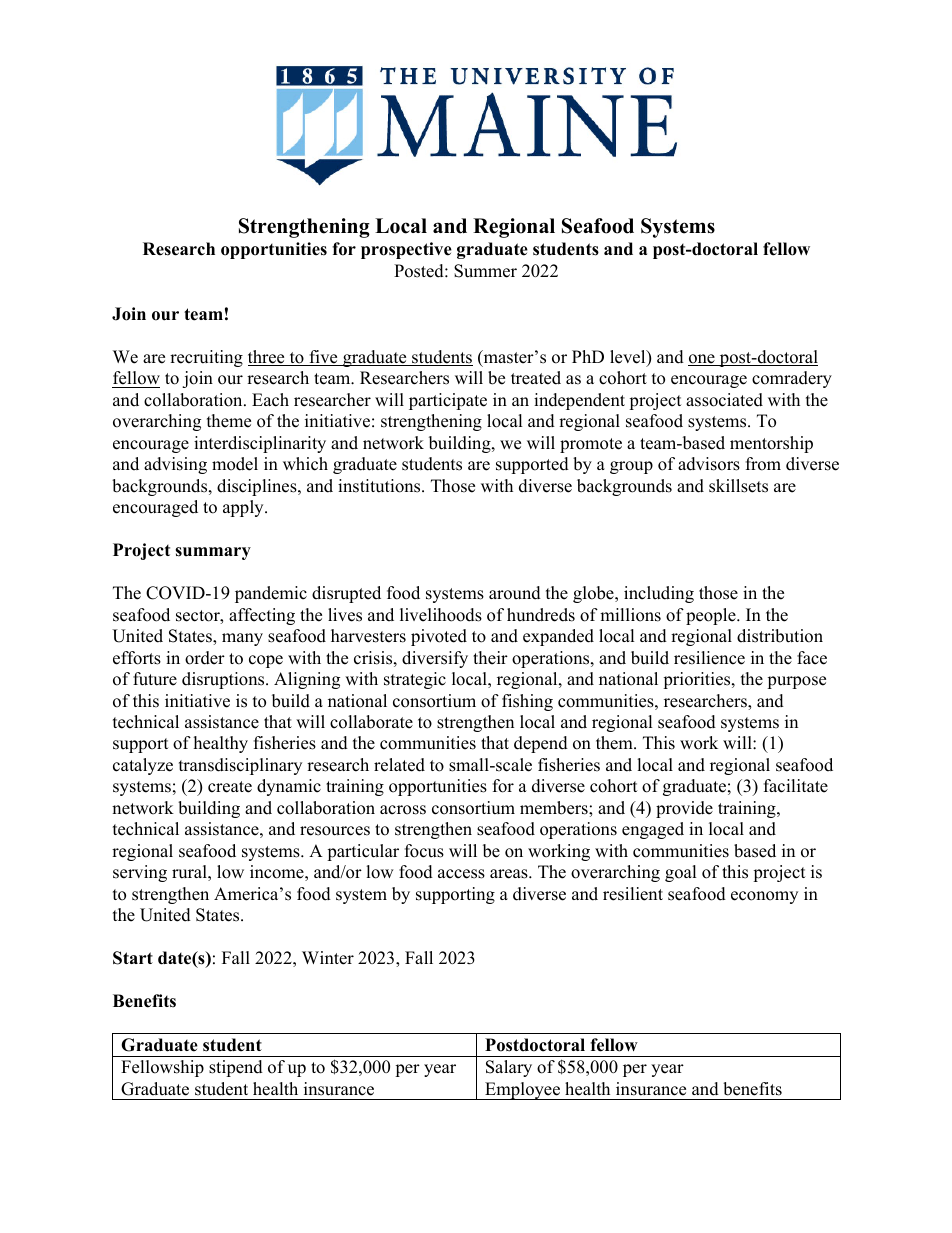 The height and width of the document is (1233, 952). Describe the element at coordinates (485, 271) in the document. I see `Summer` at that location.
